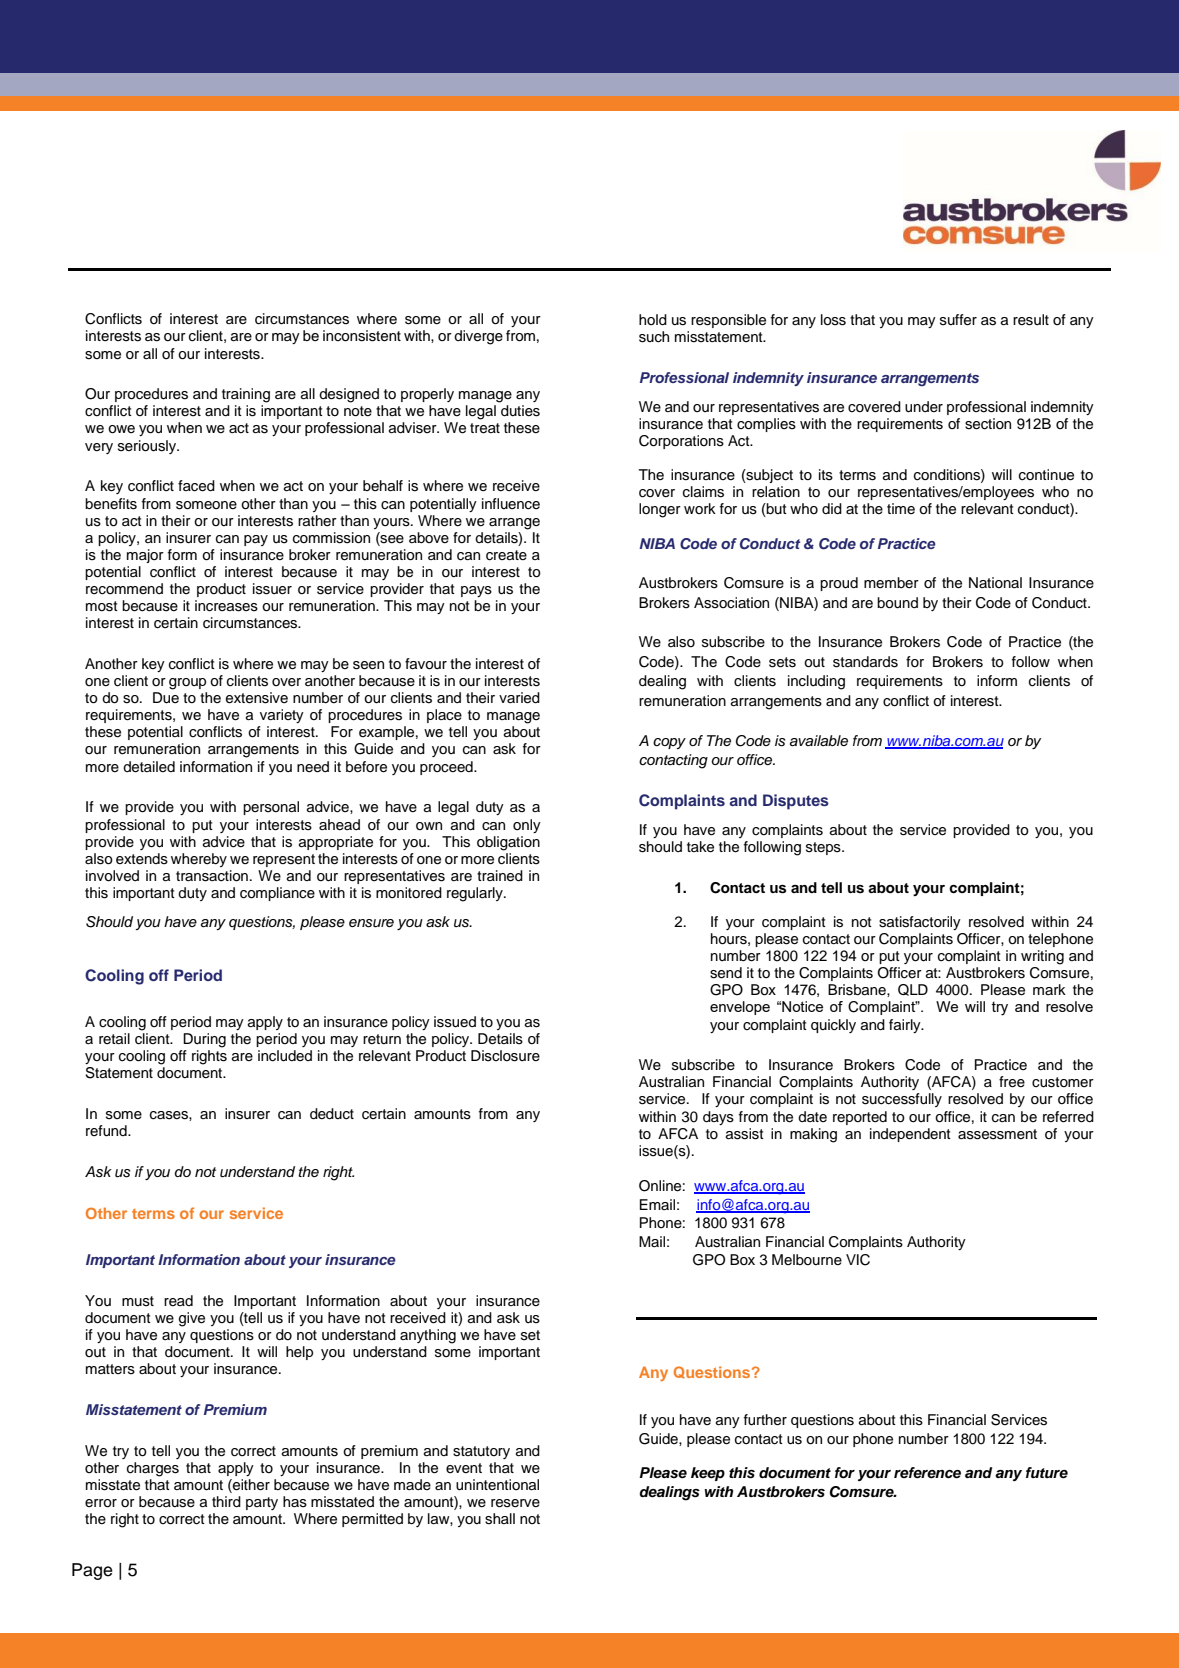 The height and width of the screenshot is (1668, 1179). Describe the element at coordinates (920, 923) in the screenshot. I see `satisfactorily` at that location.
